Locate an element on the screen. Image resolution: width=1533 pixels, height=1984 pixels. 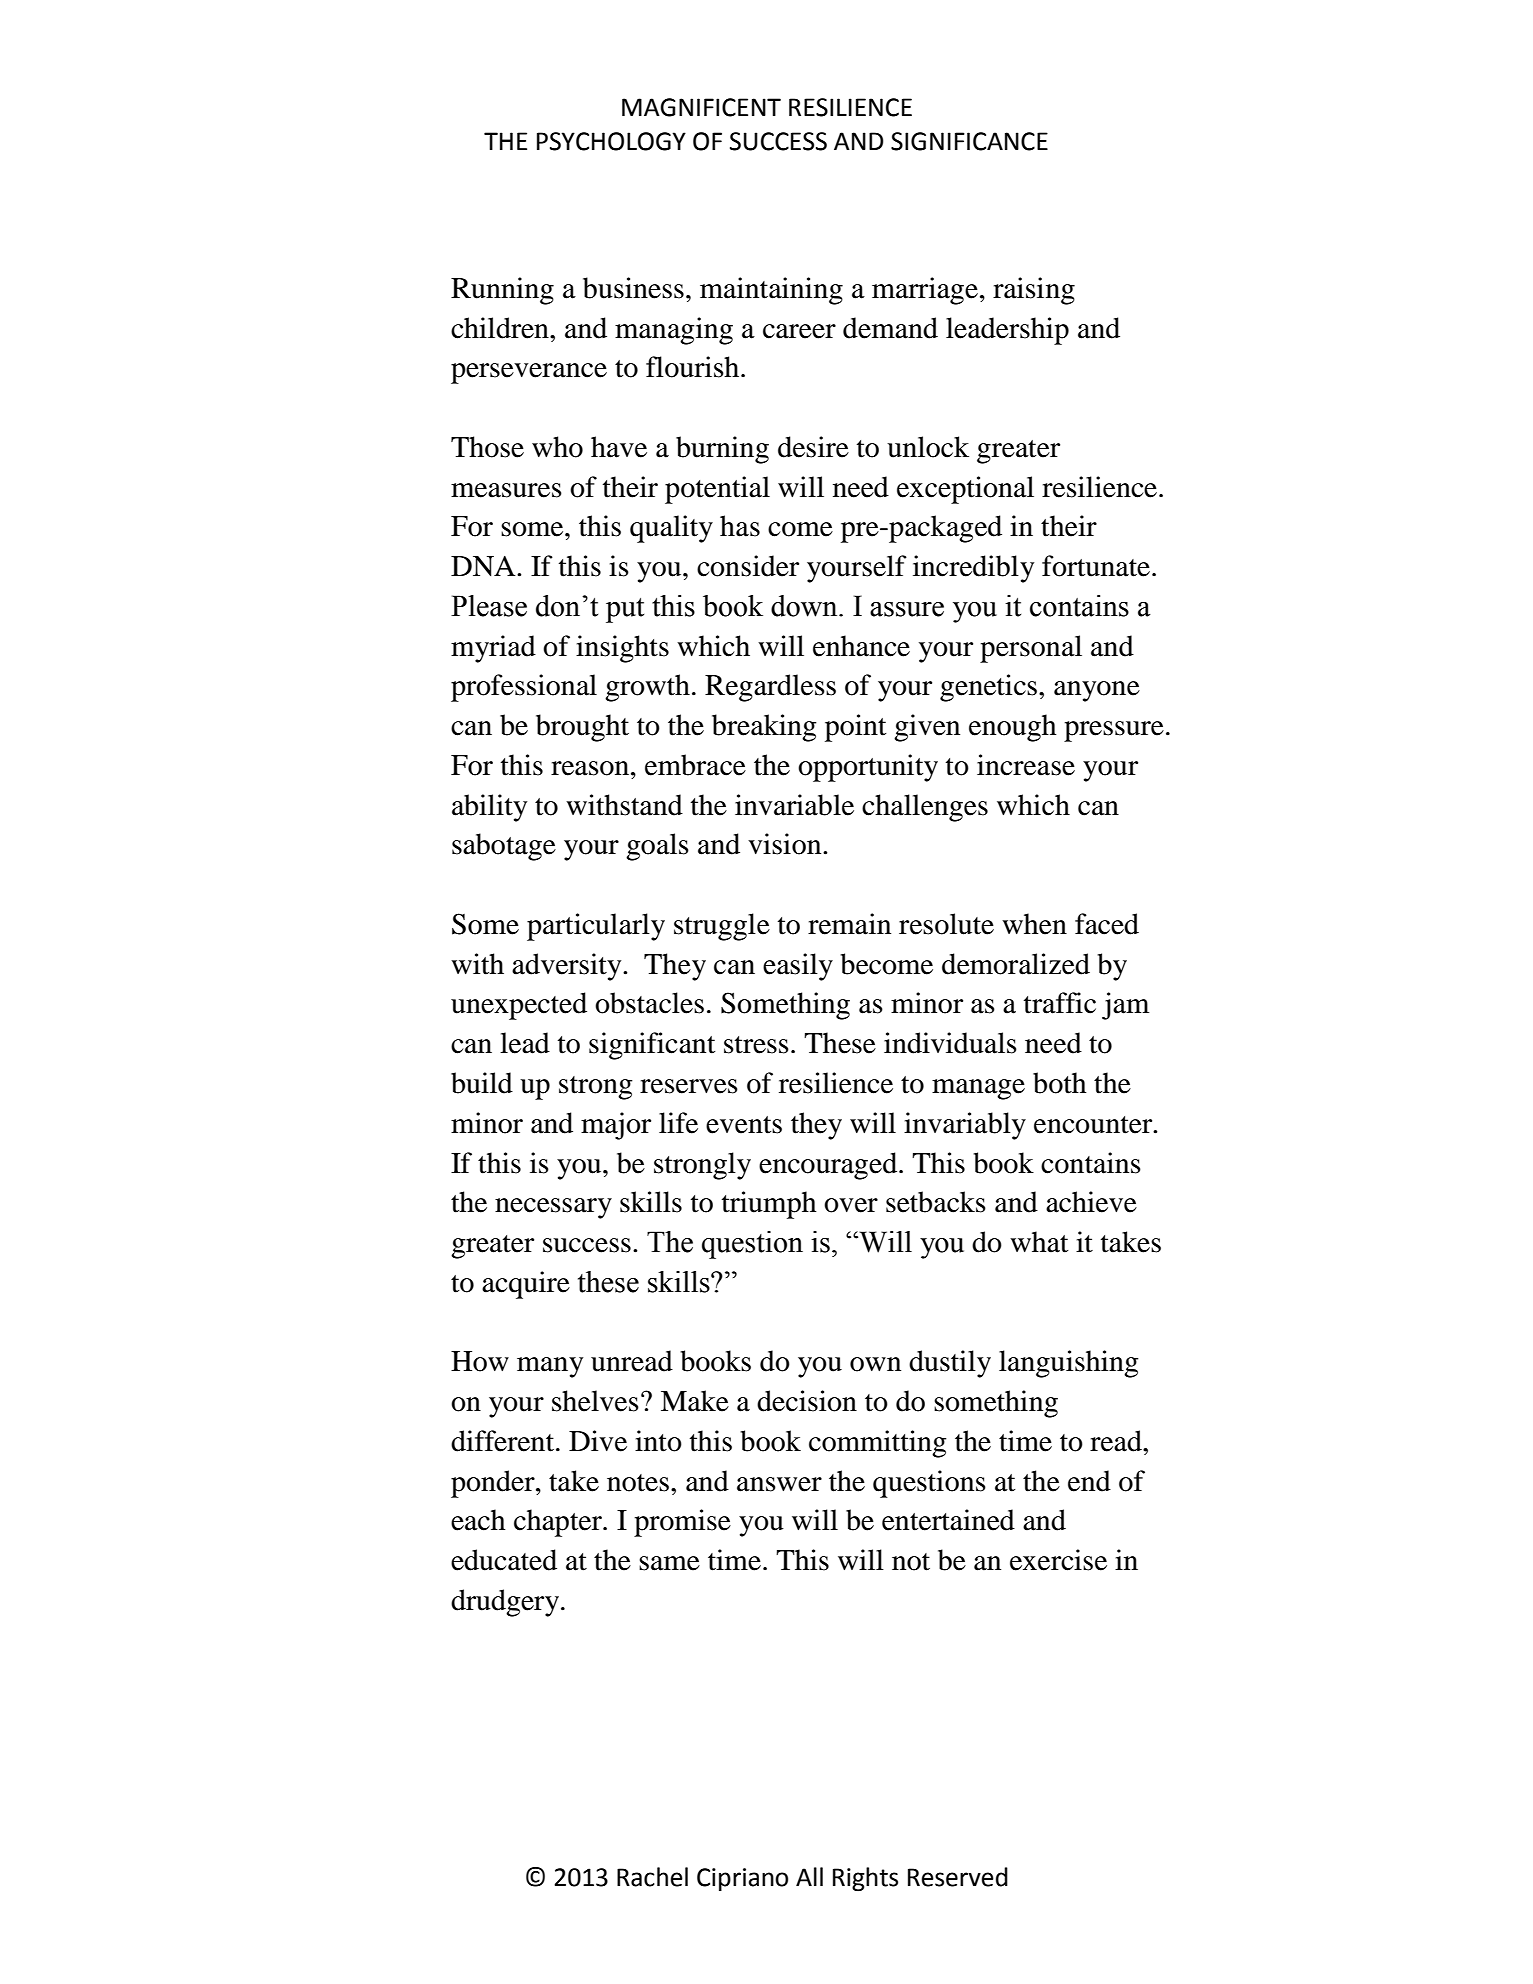
adversity is located at coordinates (568, 967).
